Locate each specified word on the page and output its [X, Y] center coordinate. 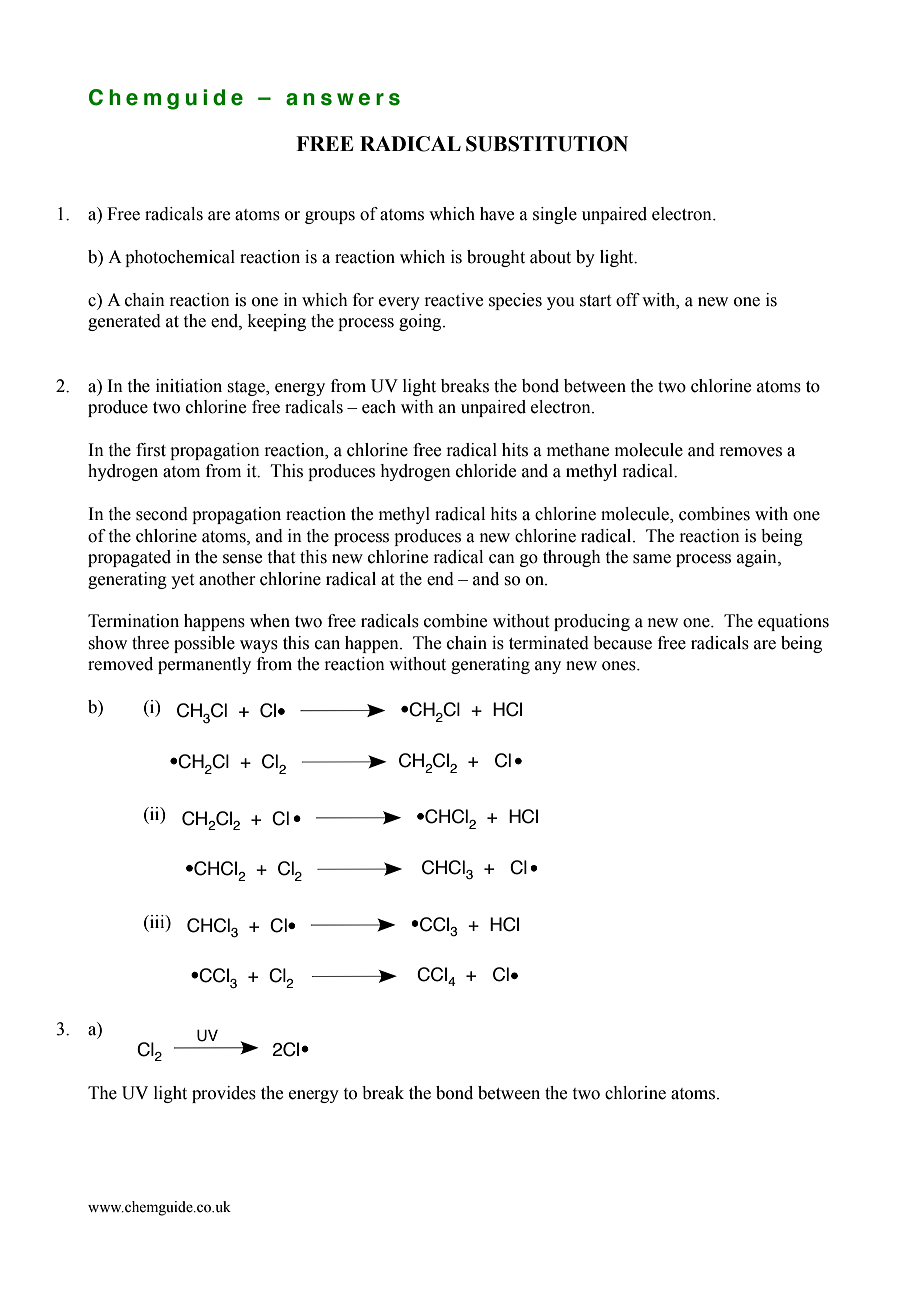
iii [157, 921]
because [622, 643]
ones [620, 666]
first [151, 450]
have [497, 214]
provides [224, 1094]
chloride [486, 471]
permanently [204, 665]
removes [750, 452]
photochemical [180, 258]
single [555, 215]
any [548, 667]
